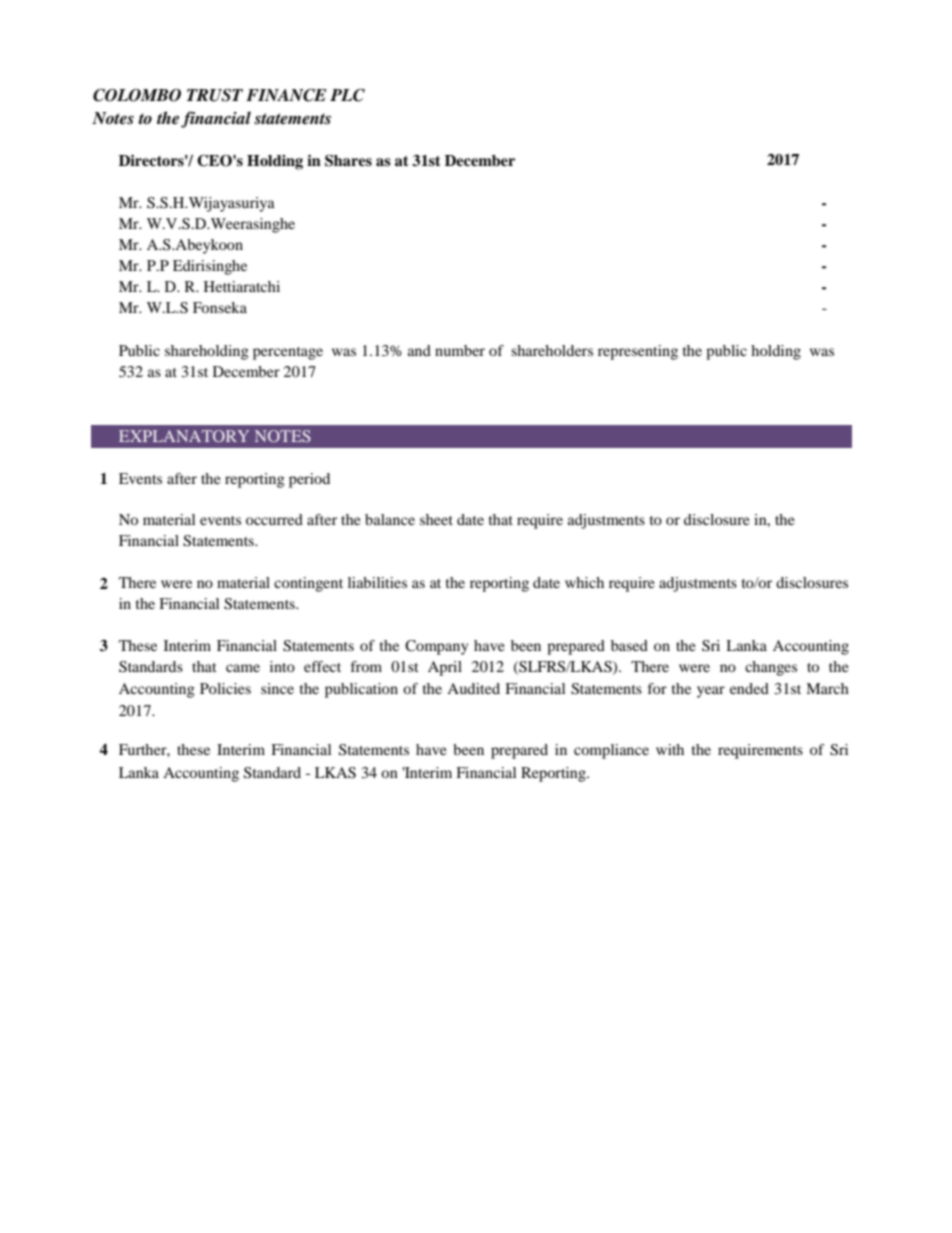 Image resolution: width=952 pixels, height=1233 pixels. Describe the element at coordinates (436, 519) in the screenshot. I see `sheet` at that location.
